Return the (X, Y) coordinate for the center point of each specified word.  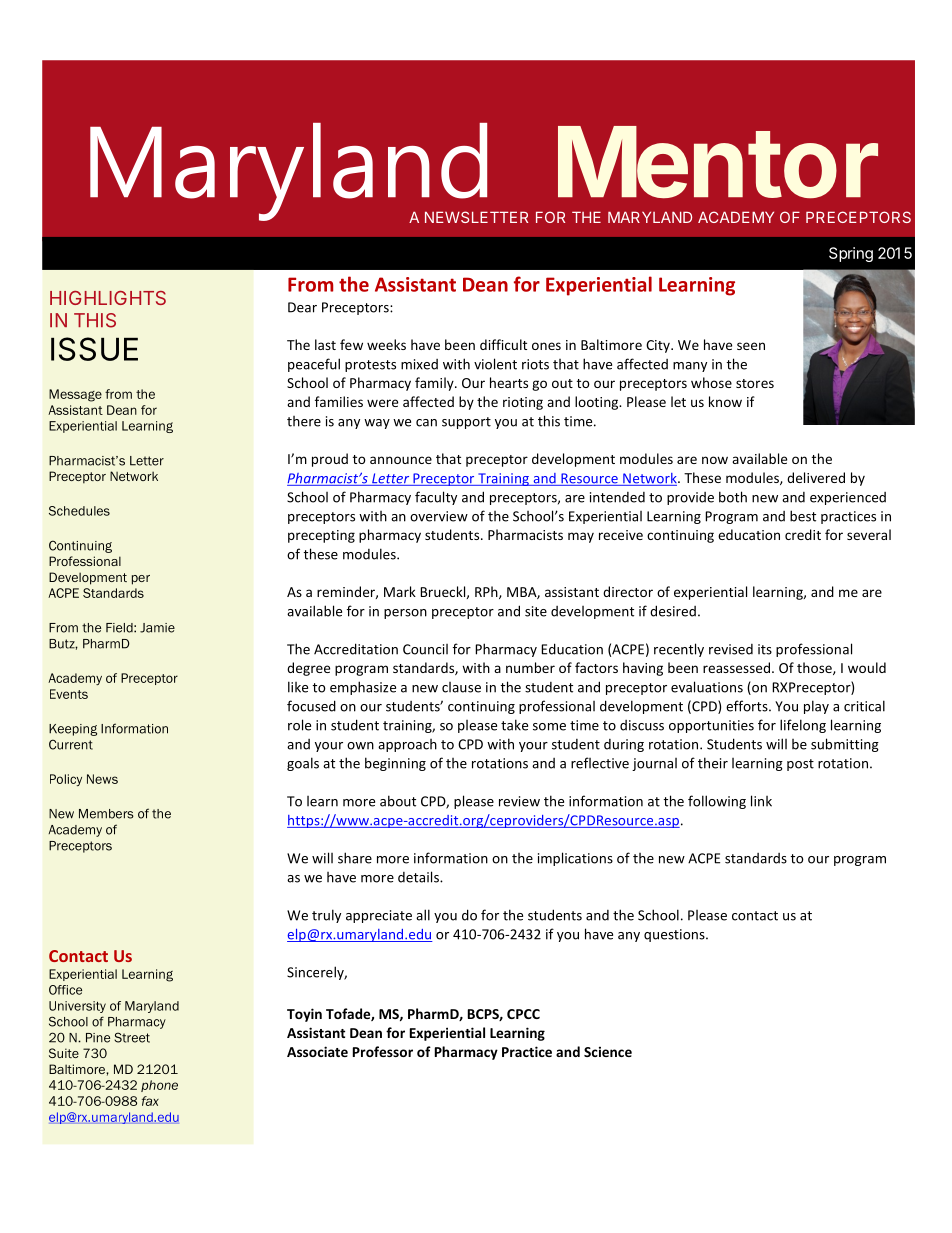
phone (159, 1086)
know (725, 401)
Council (425, 649)
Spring (851, 254)
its (765, 649)
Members (106, 814)
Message (75, 395)
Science (608, 1051)
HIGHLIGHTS (108, 298)
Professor (383, 1051)
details (419, 877)
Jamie (157, 628)
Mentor (718, 162)
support (466, 423)
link (761, 801)
